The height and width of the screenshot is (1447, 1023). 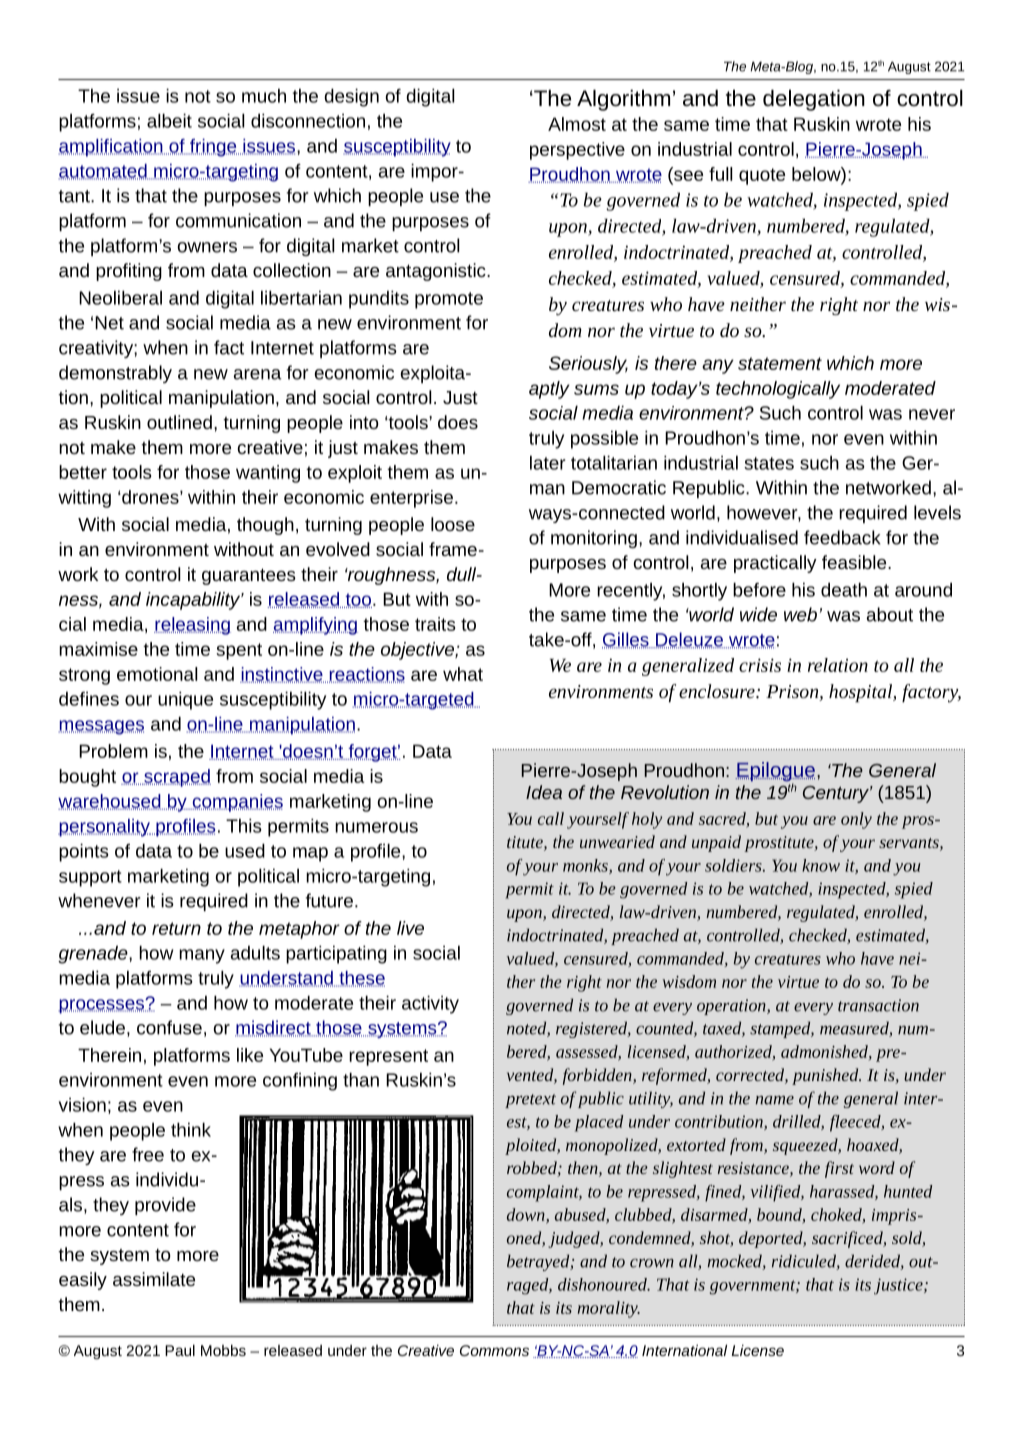 I want to click on Idea, so click(x=544, y=792).
